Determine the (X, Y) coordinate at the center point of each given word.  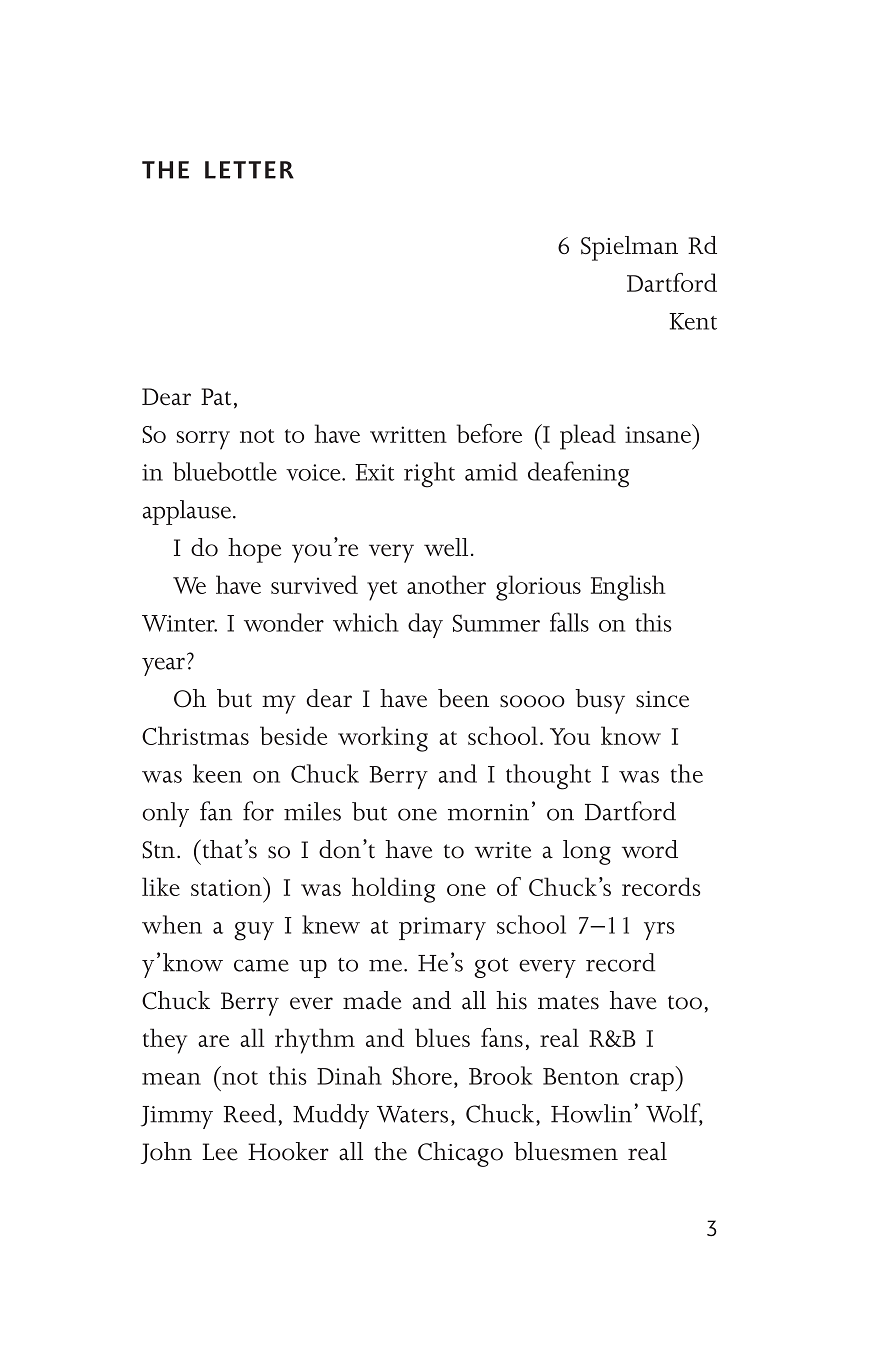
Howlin (591, 1113)
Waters (412, 1114)
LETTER (249, 170)
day (425, 625)
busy (600, 701)
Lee (220, 1152)
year (163, 666)
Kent (693, 321)
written (408, 434)
